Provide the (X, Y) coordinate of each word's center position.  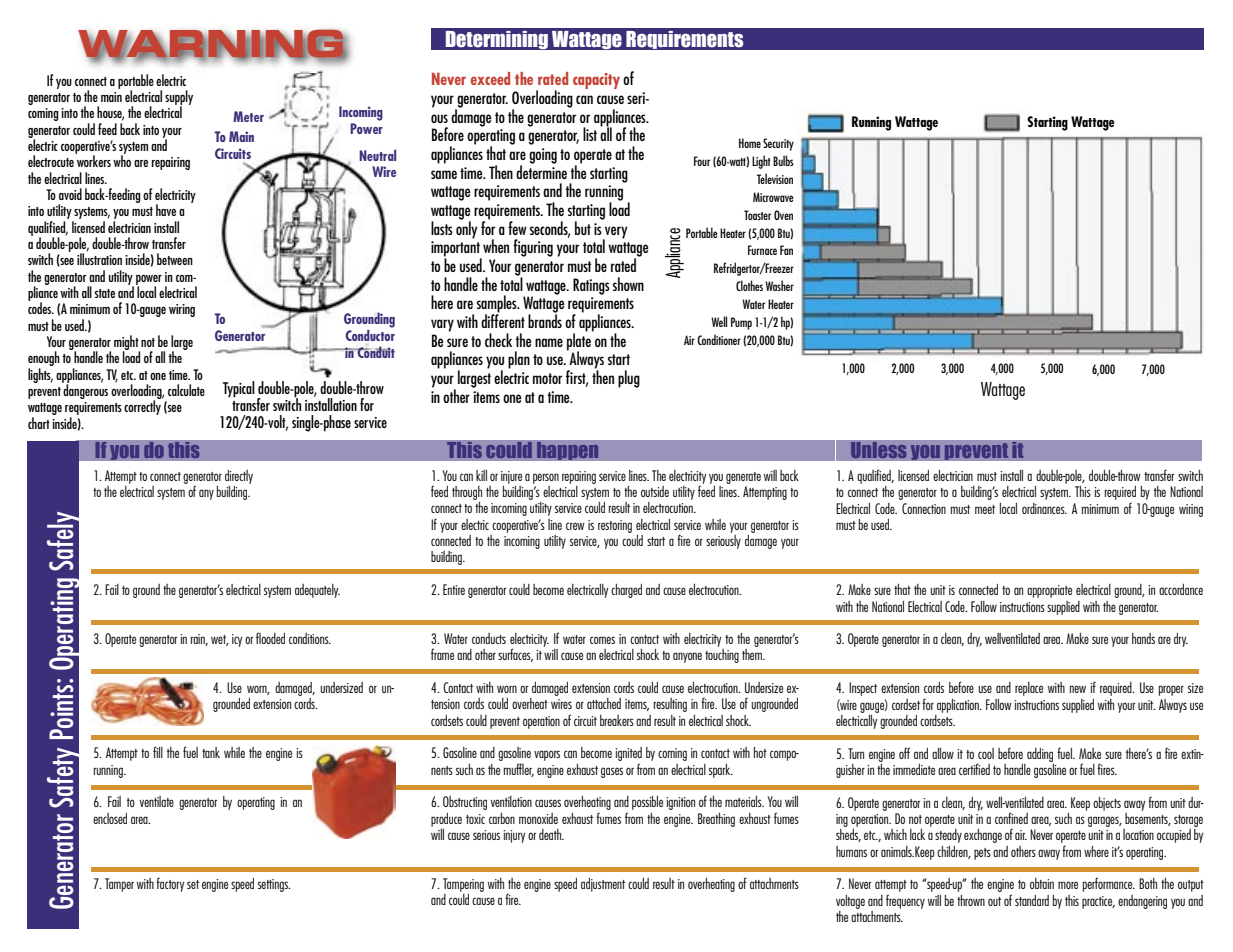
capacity (596, 81)
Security (778, 144)
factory (170, 884)
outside (655, 491)
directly (239, 477)
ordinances (1044, 508)
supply (179, 98)
